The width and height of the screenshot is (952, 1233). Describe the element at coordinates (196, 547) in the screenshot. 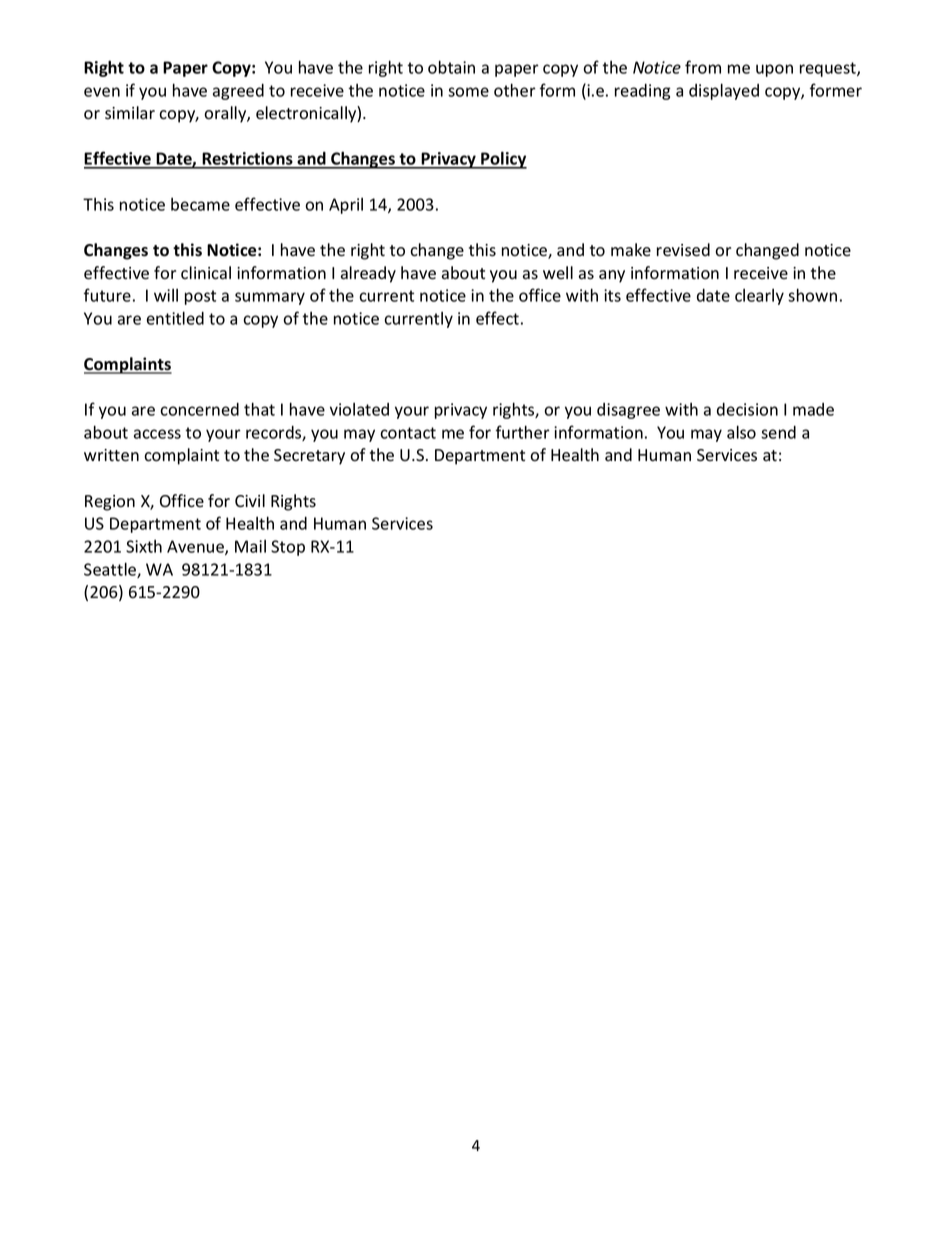

I see `Avenue` at that location.
